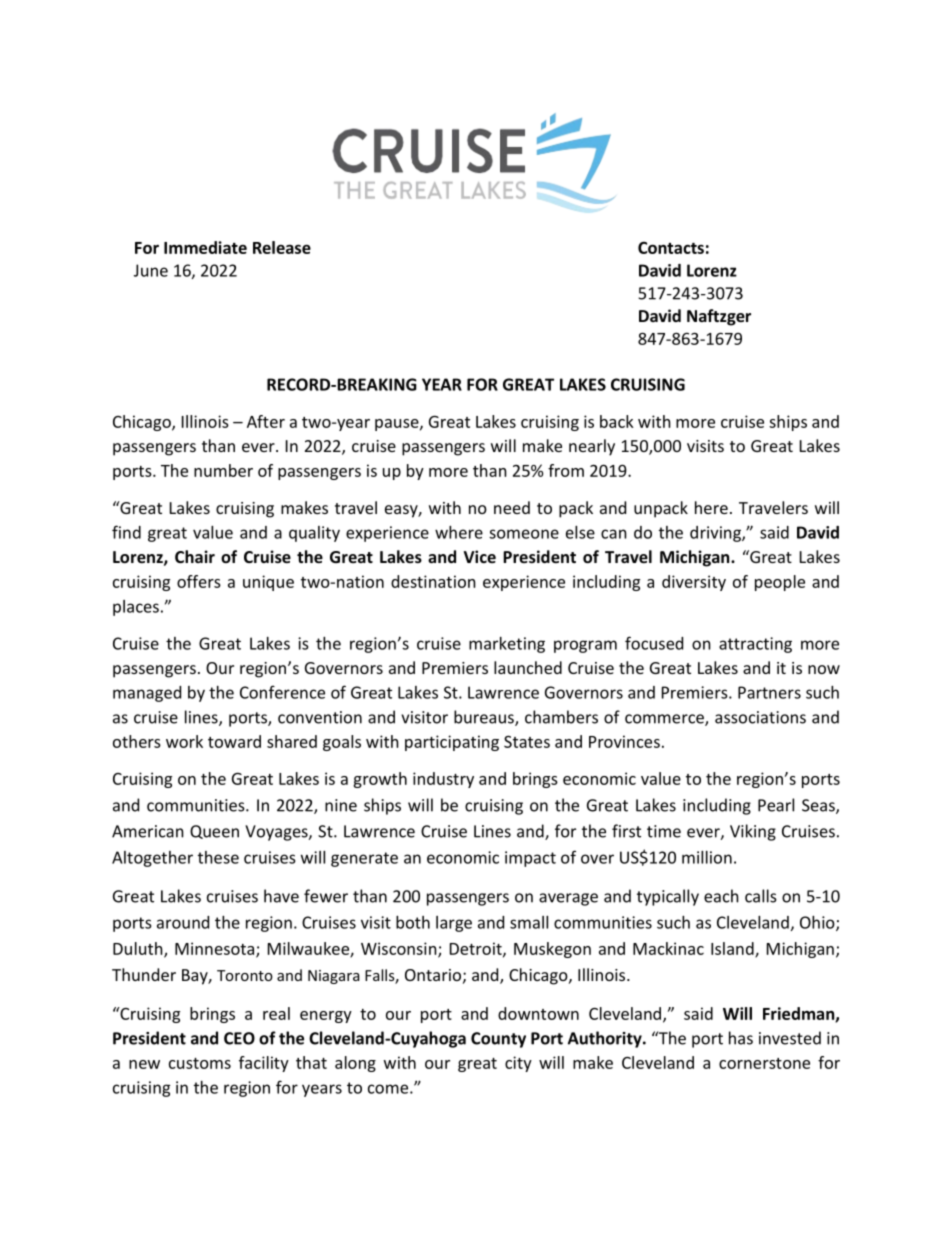  Describe the element at coordinates (147, 694) in the document. I see `managed` at that location.
